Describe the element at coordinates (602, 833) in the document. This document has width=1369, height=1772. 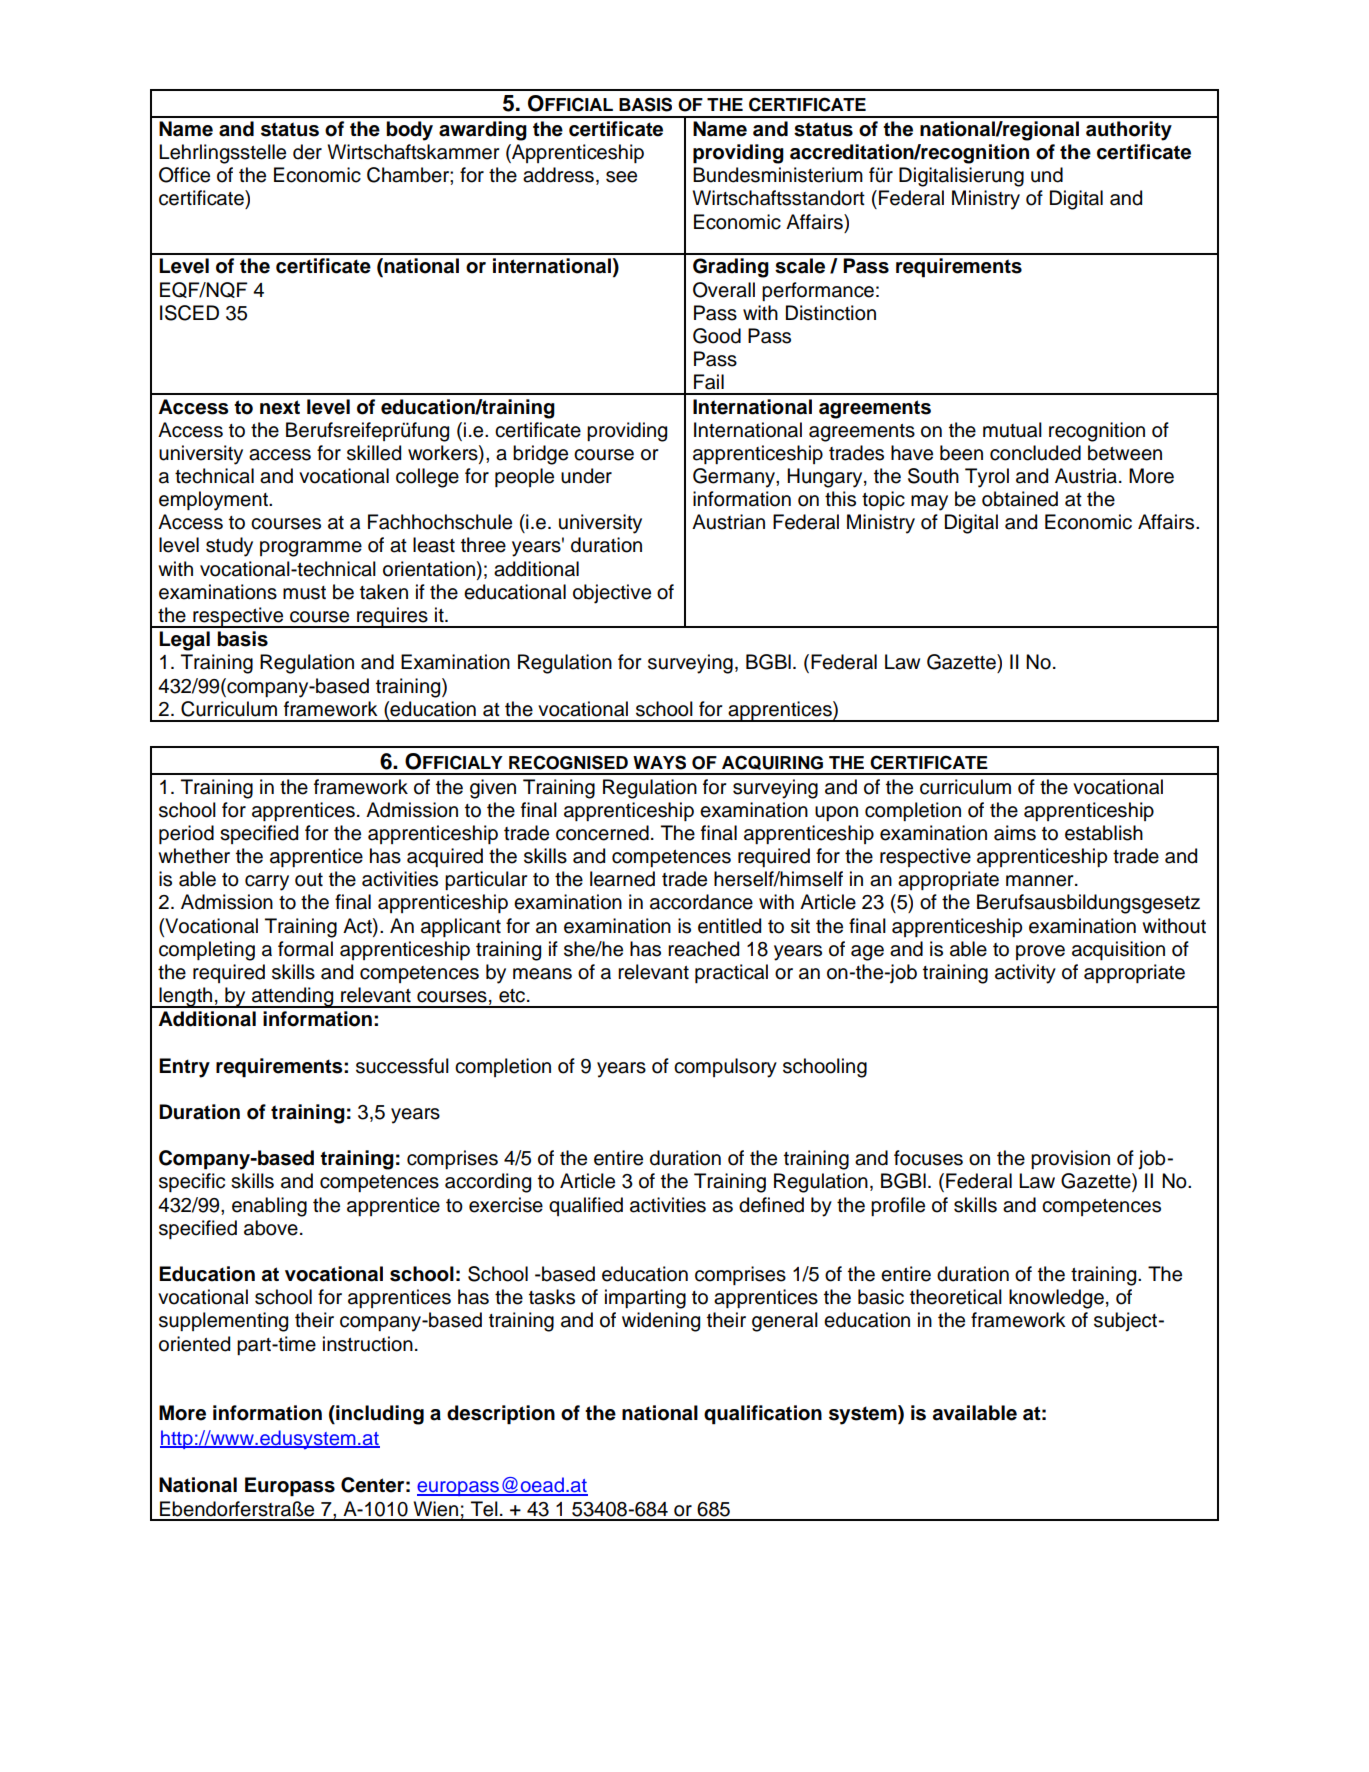
I see `concerned` at that location.
